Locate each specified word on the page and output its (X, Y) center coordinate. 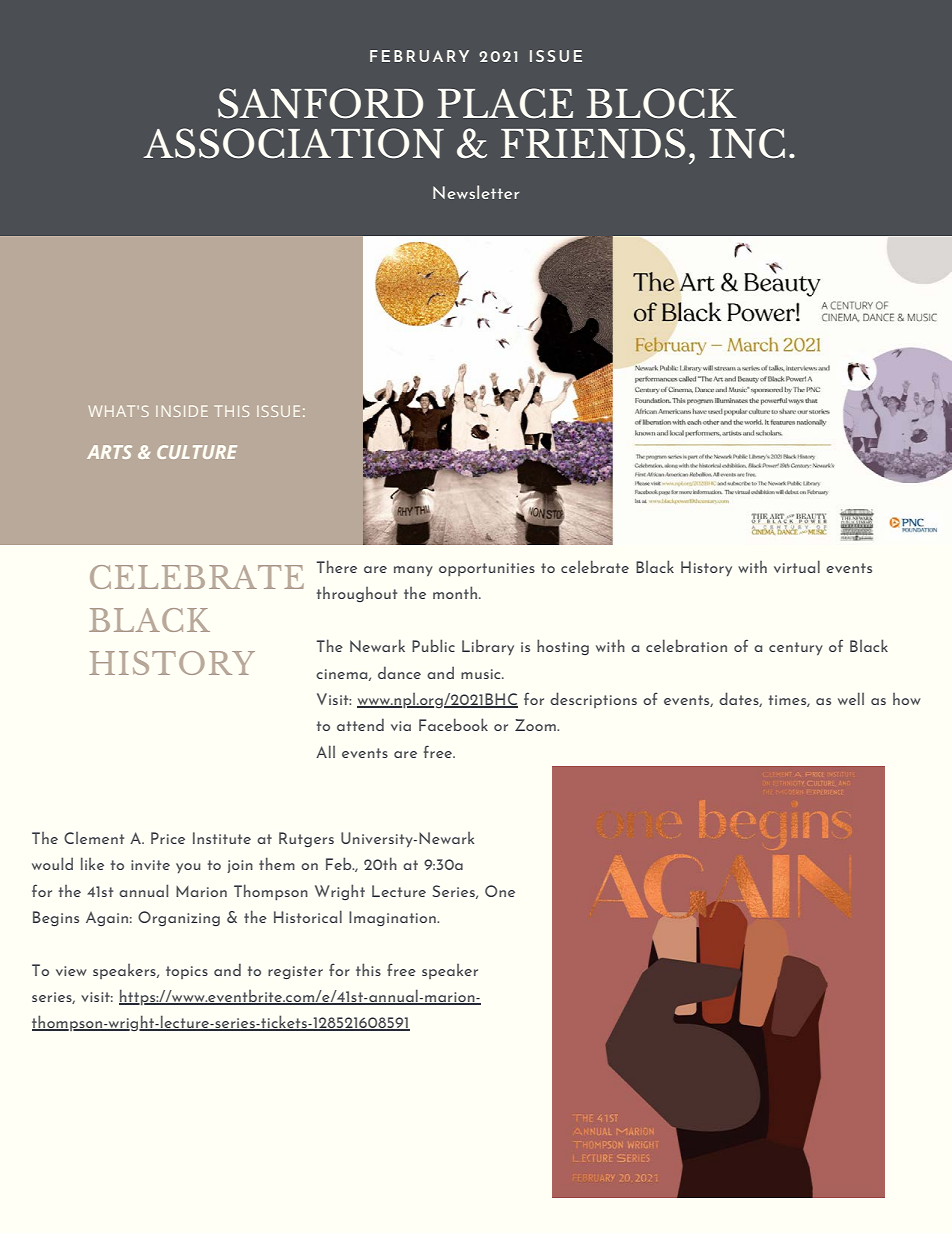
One (500, 891)
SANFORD (320, 103)
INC (747, 143)
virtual (797, 566)
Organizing (179, 918)
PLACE (505, 103)
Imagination (393, 918)
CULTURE (197, 452)
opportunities (487, 569)
